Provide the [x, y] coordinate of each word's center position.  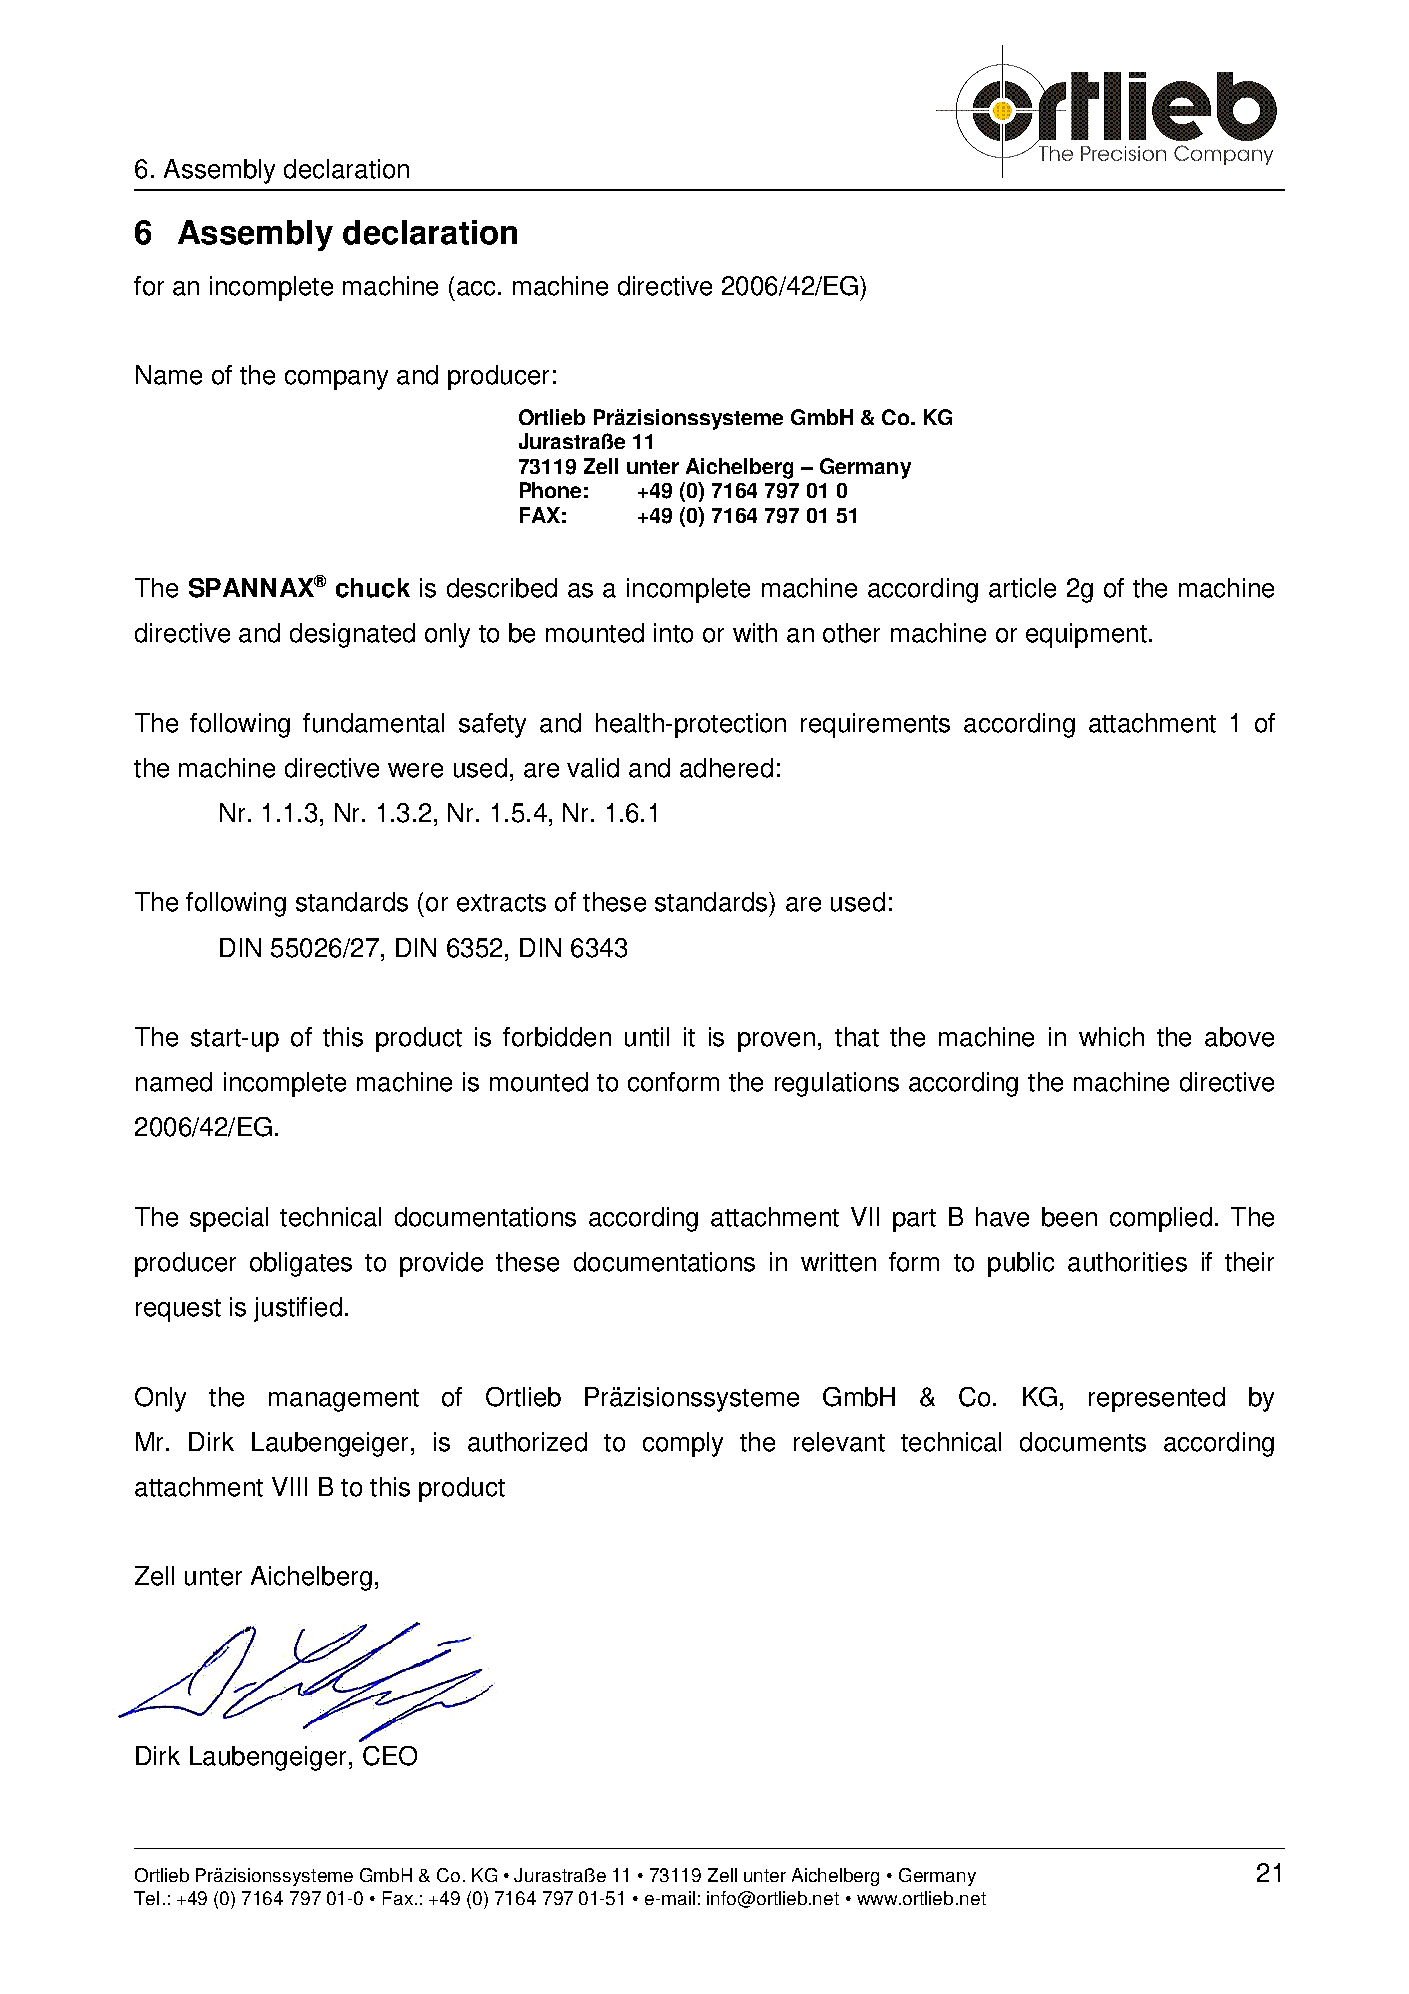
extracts [501, 903]
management [344, 1400]
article [1022, 588]
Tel [146, 1898]
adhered [726, 768]
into [673, 633]
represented [1157, 1399]
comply [683, 1444]
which [1111, 1037]
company [336, 380]
